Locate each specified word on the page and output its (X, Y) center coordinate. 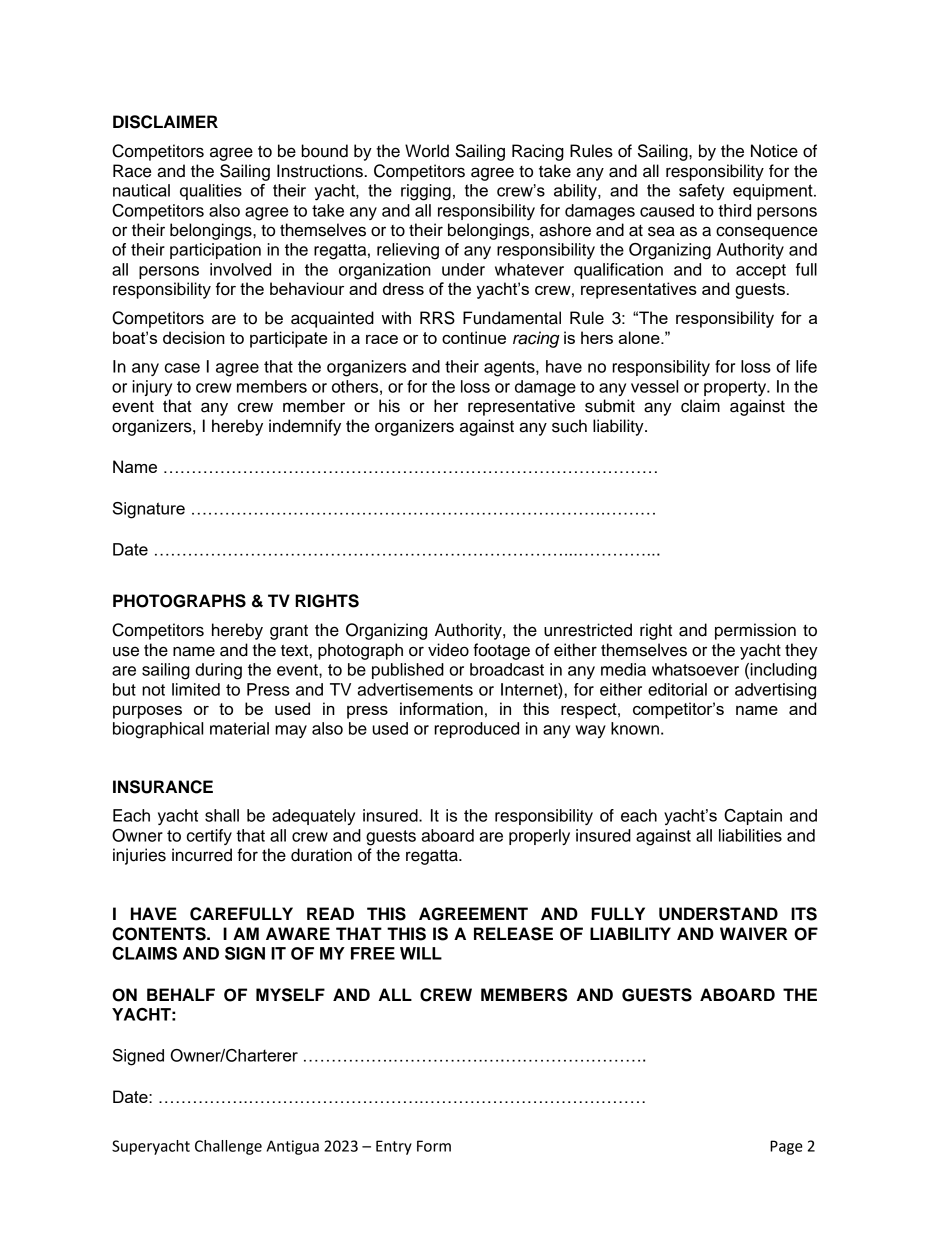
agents (510, 369)
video (448, 650)
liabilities (750, 835)
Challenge (228, 1147)
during (218, 671)
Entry (394, 1147)
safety (702, 192)
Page (786, 1147)
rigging (426, 192)
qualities (211, 192)
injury (152, 388)
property (736, 388)
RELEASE (513, 934)
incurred (202, 855)
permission (755, 631)
